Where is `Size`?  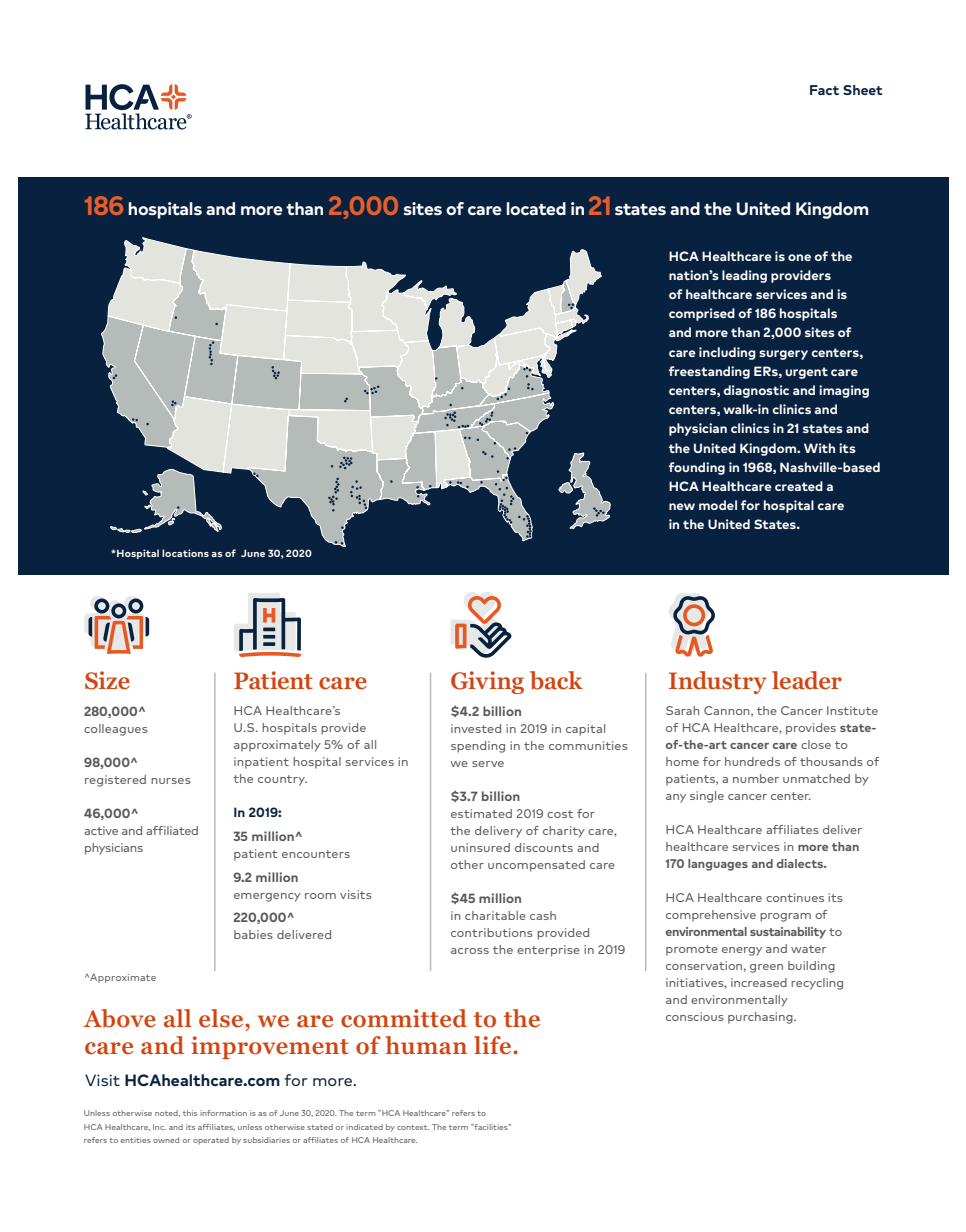 Size is located at coordinates (107, 680).
